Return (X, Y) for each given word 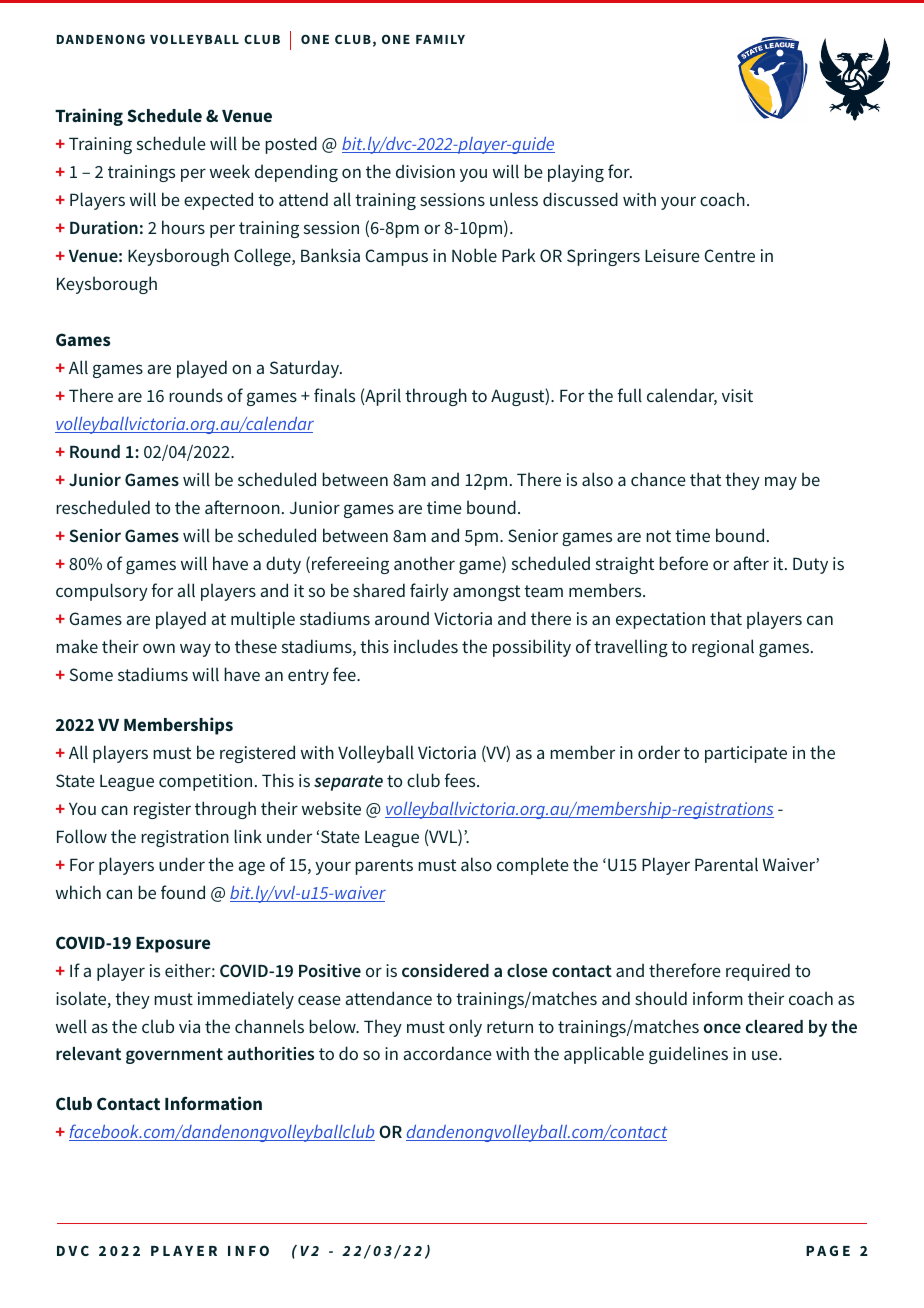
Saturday (306, 369)
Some (91, 674)
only (465, 1028)
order (659, 752)
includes (426, 646)
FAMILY (440, 39)
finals (334, 395)
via (189, 1026)
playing (576, 173)
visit (737, 395)
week (230, 171)
